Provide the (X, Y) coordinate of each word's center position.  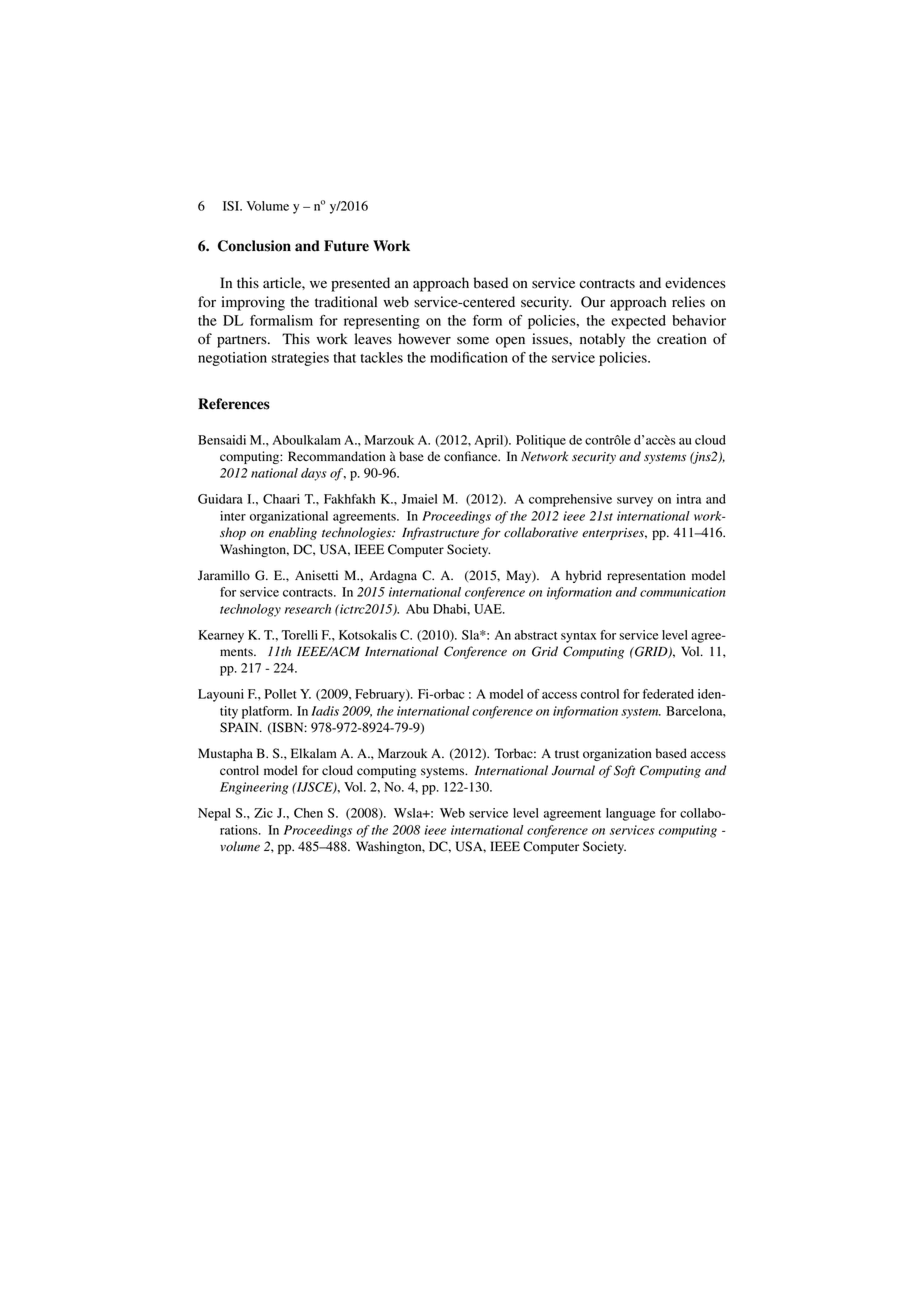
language (630, 814)
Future (346, 246)
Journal (573, 770)
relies (688, 302)
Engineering (254, 788)
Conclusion (254, 246)
